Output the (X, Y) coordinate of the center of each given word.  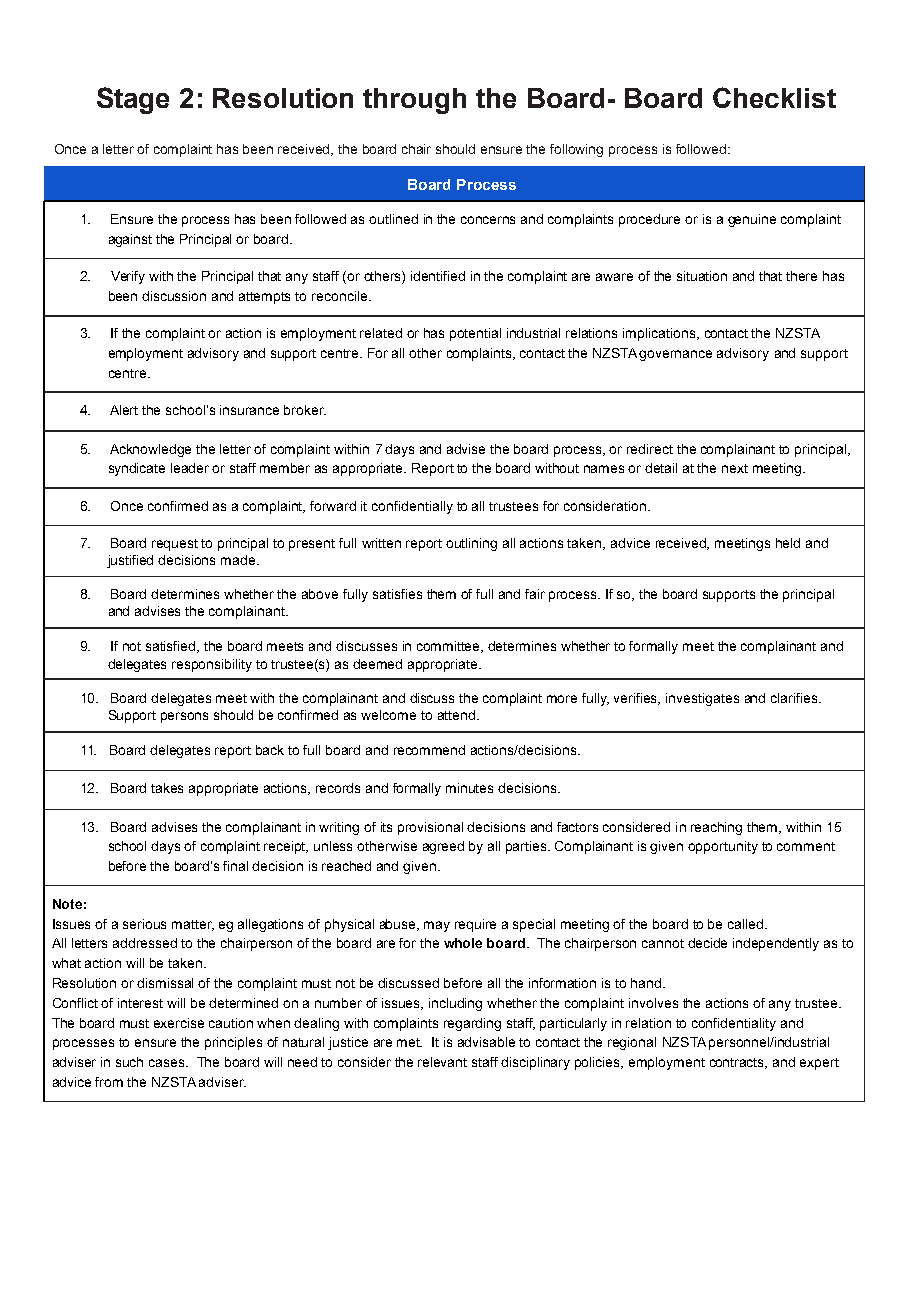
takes (167, 788)
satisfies (397, 594)
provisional (430, 828)
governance (675, 355)
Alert (124, 410)
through (414, 101)
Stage (133, 100)
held (788, 543)
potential (475, 334)
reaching (716, 828)
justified (130, 561)
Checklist (774, 97)
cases (168, 1063)
